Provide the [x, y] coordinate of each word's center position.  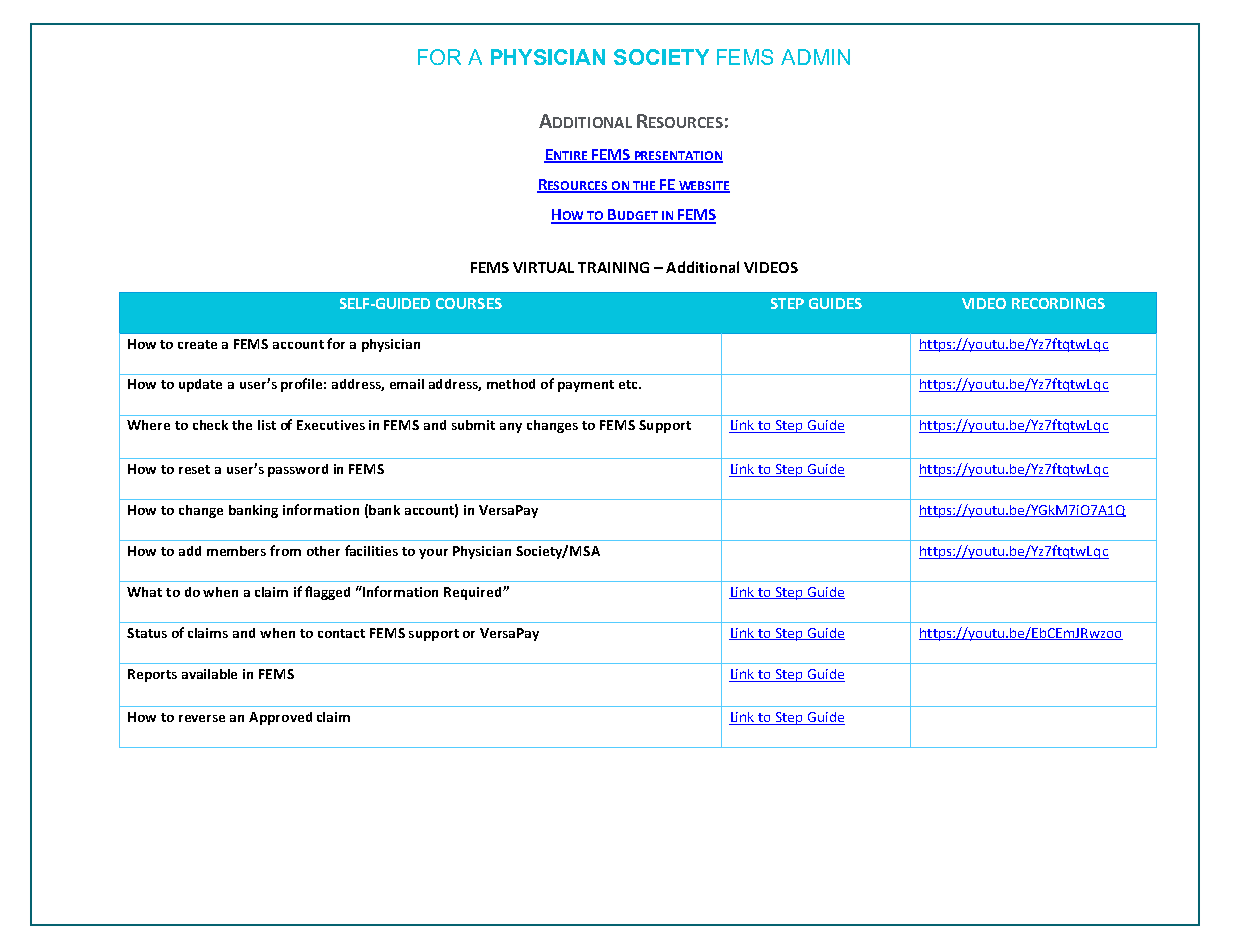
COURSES [469, 303]
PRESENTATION [677, 156]
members [236, 551]
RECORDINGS [1058, 303]
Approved [280, 718]
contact [341, 633]
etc [629, 384]
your [433, 554]
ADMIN [815, 57]
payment [586, 386]
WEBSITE [703, 186]
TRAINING [613, 267]
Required [474, 593]
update [200, 385]
